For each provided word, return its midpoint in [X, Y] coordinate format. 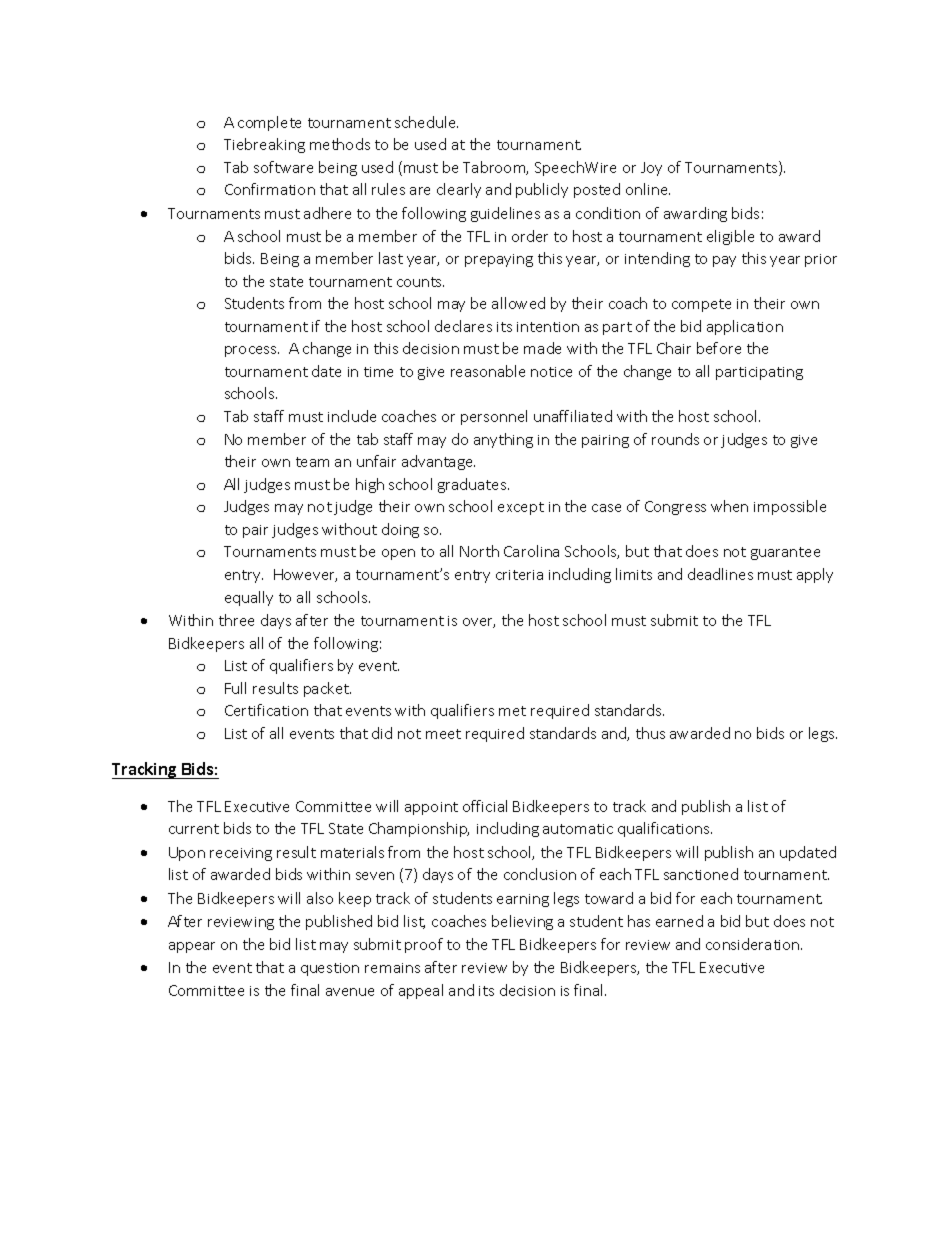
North [479, 551]
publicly [542, 190]
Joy [651, 169]
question [330, 969]
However [305, 575]
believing [522, 922]
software [283, 167]
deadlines [720, 574]
